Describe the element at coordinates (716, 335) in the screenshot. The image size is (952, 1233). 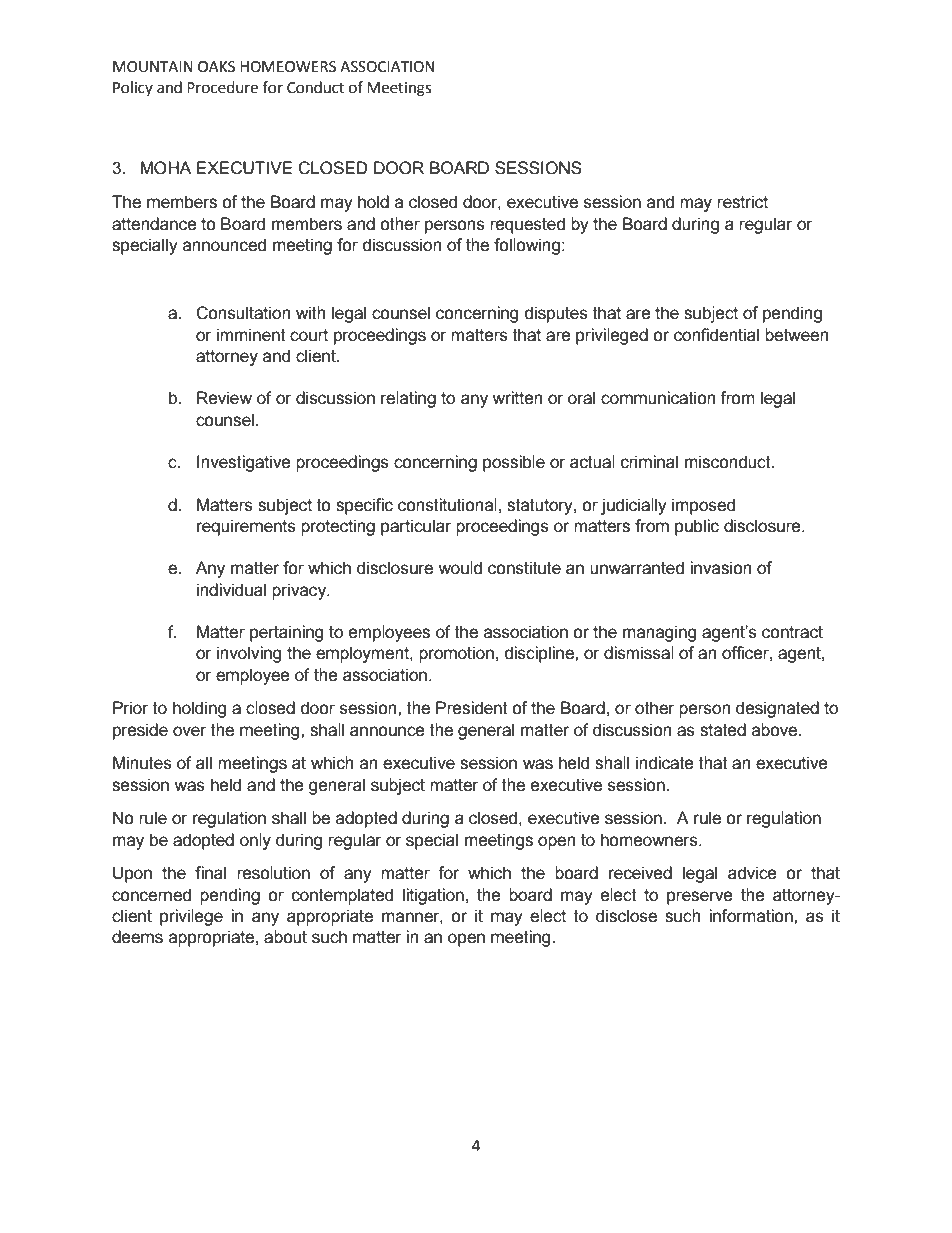
I see `confidential` at that location.
